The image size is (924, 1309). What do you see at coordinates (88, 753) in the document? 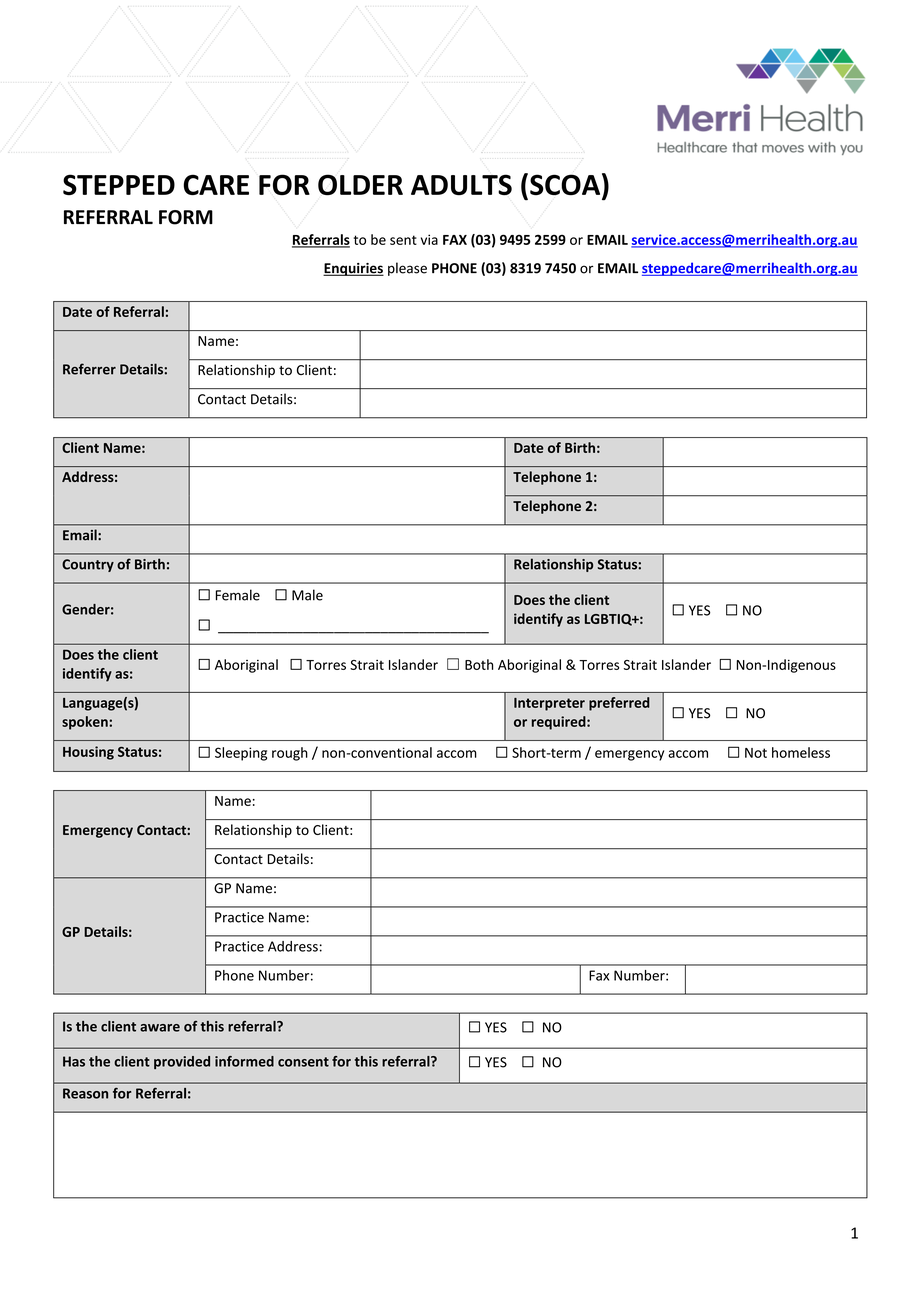
I see `Housing` at bounding box center [88, 753].
